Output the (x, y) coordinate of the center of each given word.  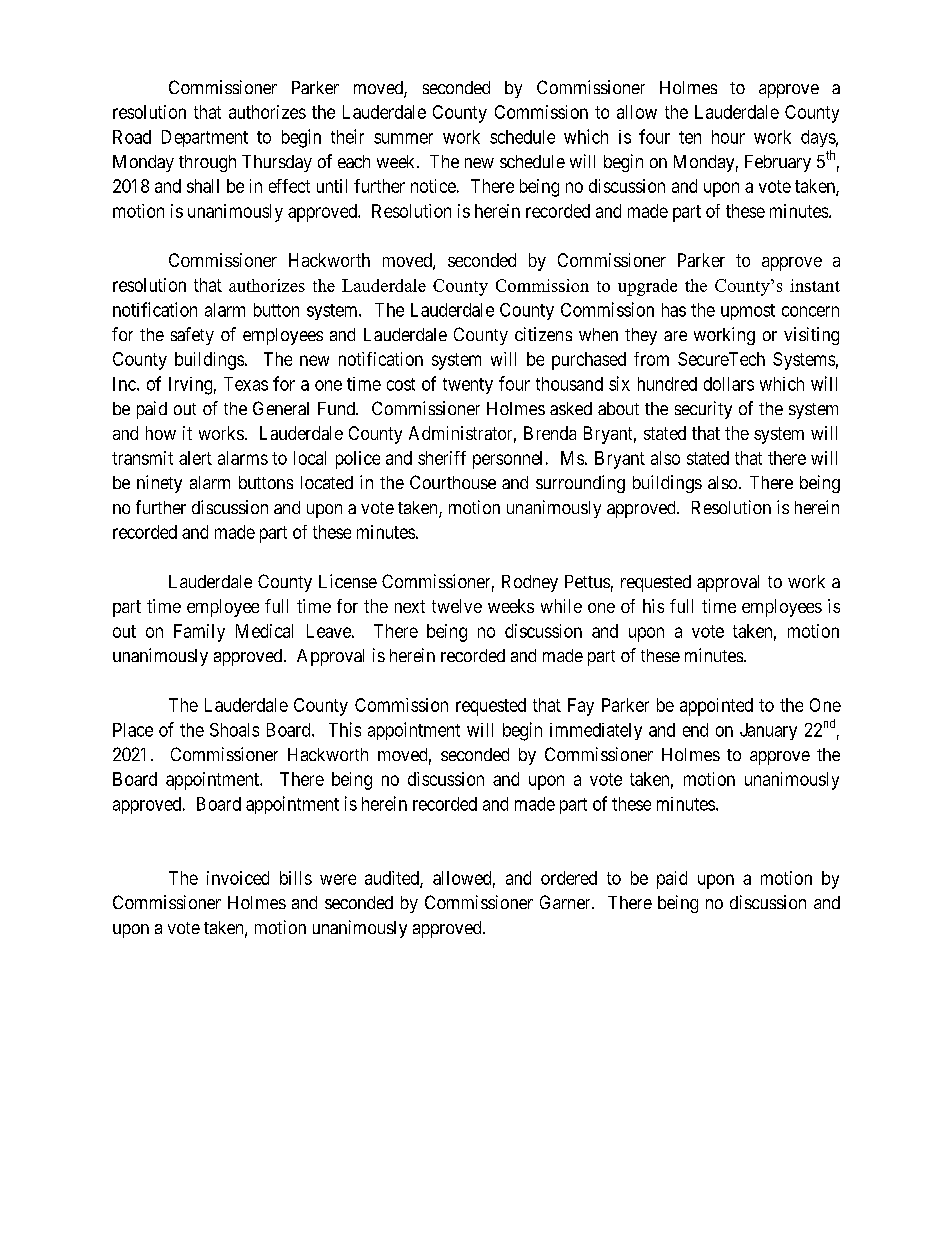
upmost (748, 312)
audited (393, 879)
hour (728, 137)
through (207, 163)
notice (433, 186)
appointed (716, 707)
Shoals (234, 730)
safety (192, 336)
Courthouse (453, 482)
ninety (159, 484)
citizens (543, 334)
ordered (569, 878)
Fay (581, 707)
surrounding (580, 484)
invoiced (238, 878)
